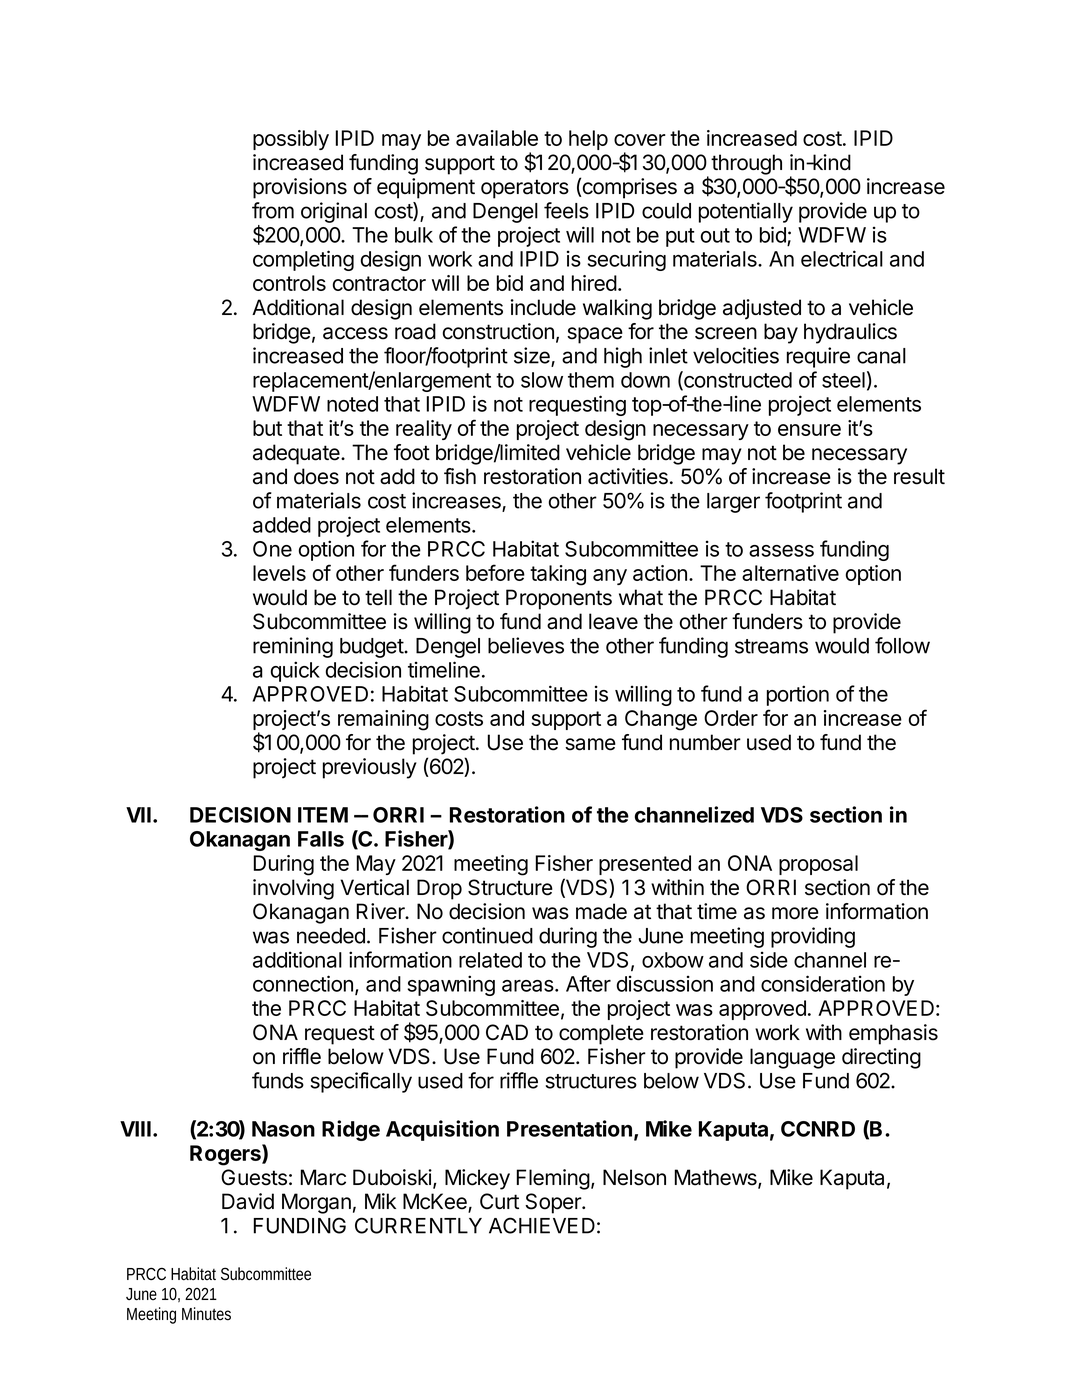 Image resolution: width=1072 pixels, height=1387 pixels. I want to click on but, so click(267, 428).
